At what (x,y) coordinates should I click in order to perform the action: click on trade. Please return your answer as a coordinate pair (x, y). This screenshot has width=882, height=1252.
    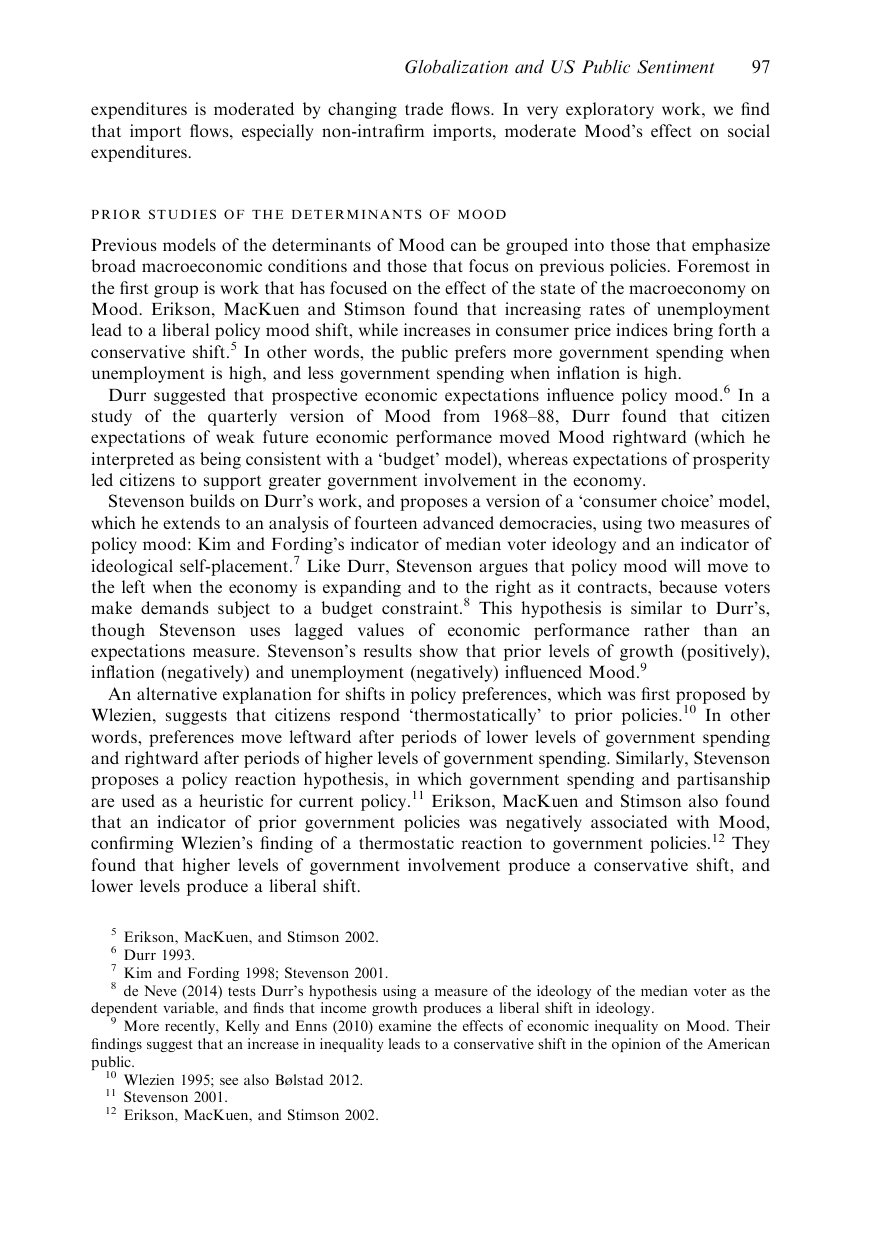
    Looking at the image, I should click on (424, 108).
